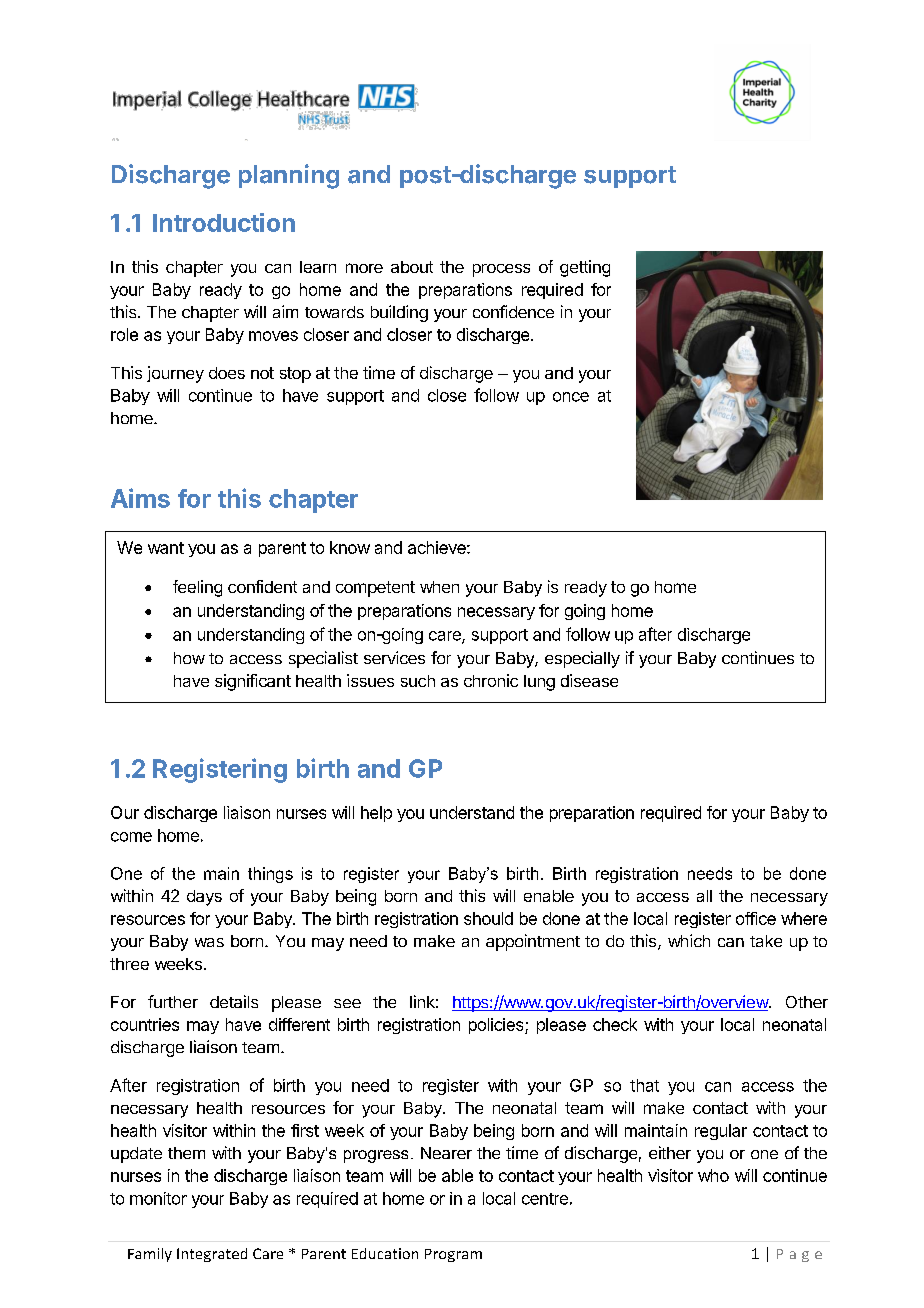 This screenshot has width=924, height=1308. Describe the element at coordinates (585, 268) in the screenshot. I see `getting` at that location.
